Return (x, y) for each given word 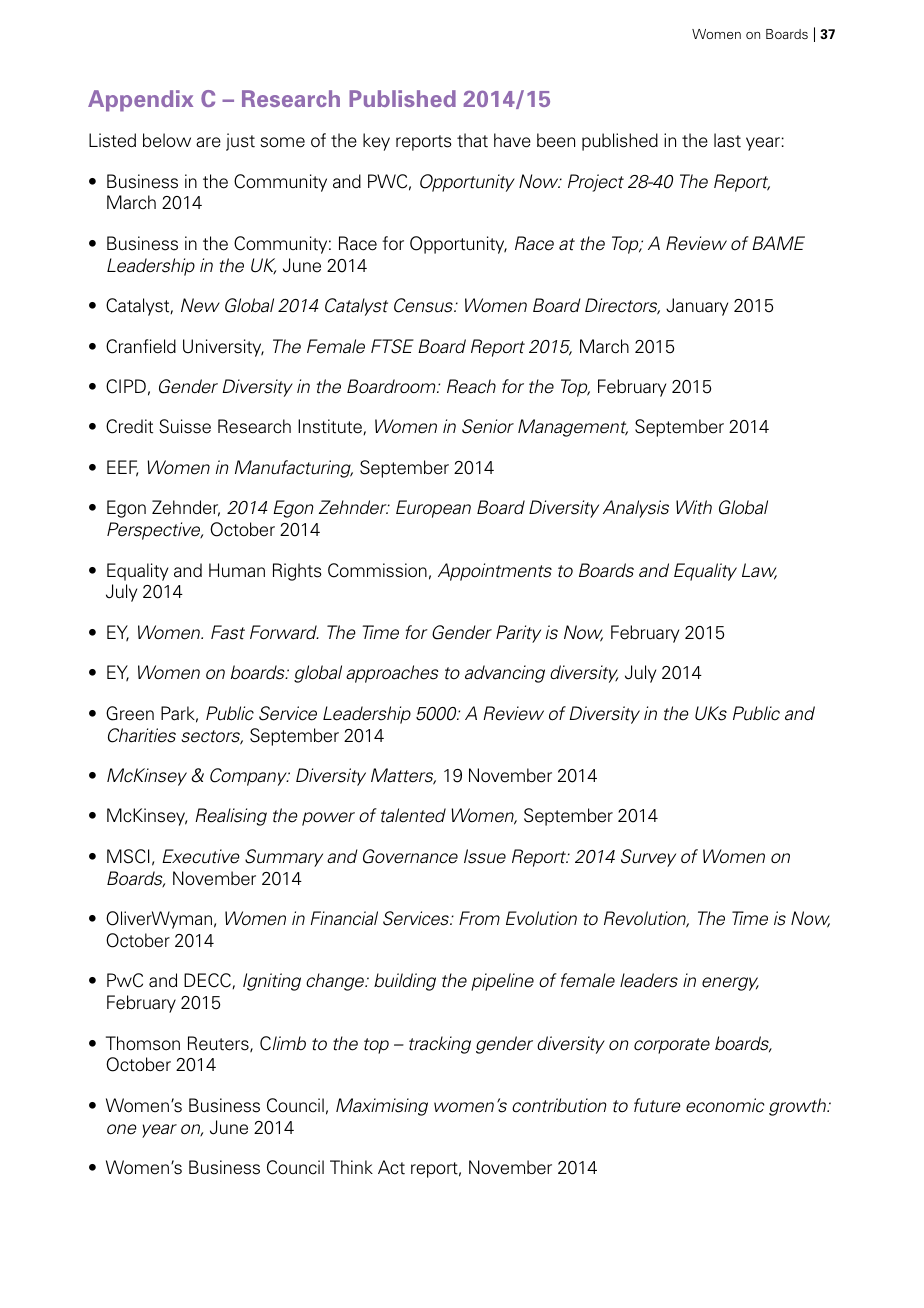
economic (725, 1105)
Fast (228, 632)
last (727, 140)
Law (759, 571)
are (208, 142)
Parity (518, 634)
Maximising (382, 1107)
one (122, 1129)
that (472, 140)
